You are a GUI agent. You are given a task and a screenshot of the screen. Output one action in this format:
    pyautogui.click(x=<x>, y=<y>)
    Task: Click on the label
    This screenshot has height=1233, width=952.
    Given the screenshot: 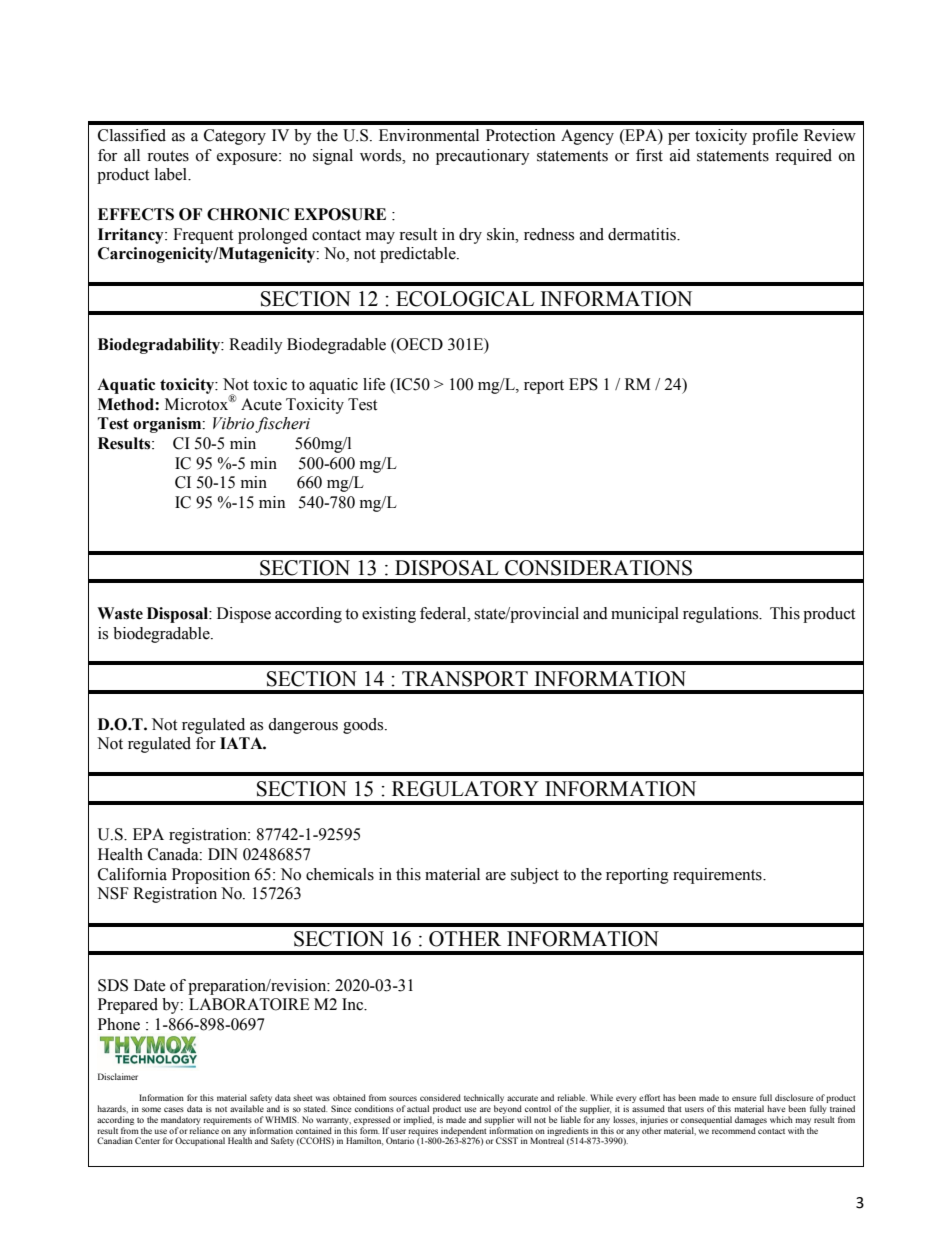 What is the action you would take?
    pyautogui.click(x=172, y=174)
